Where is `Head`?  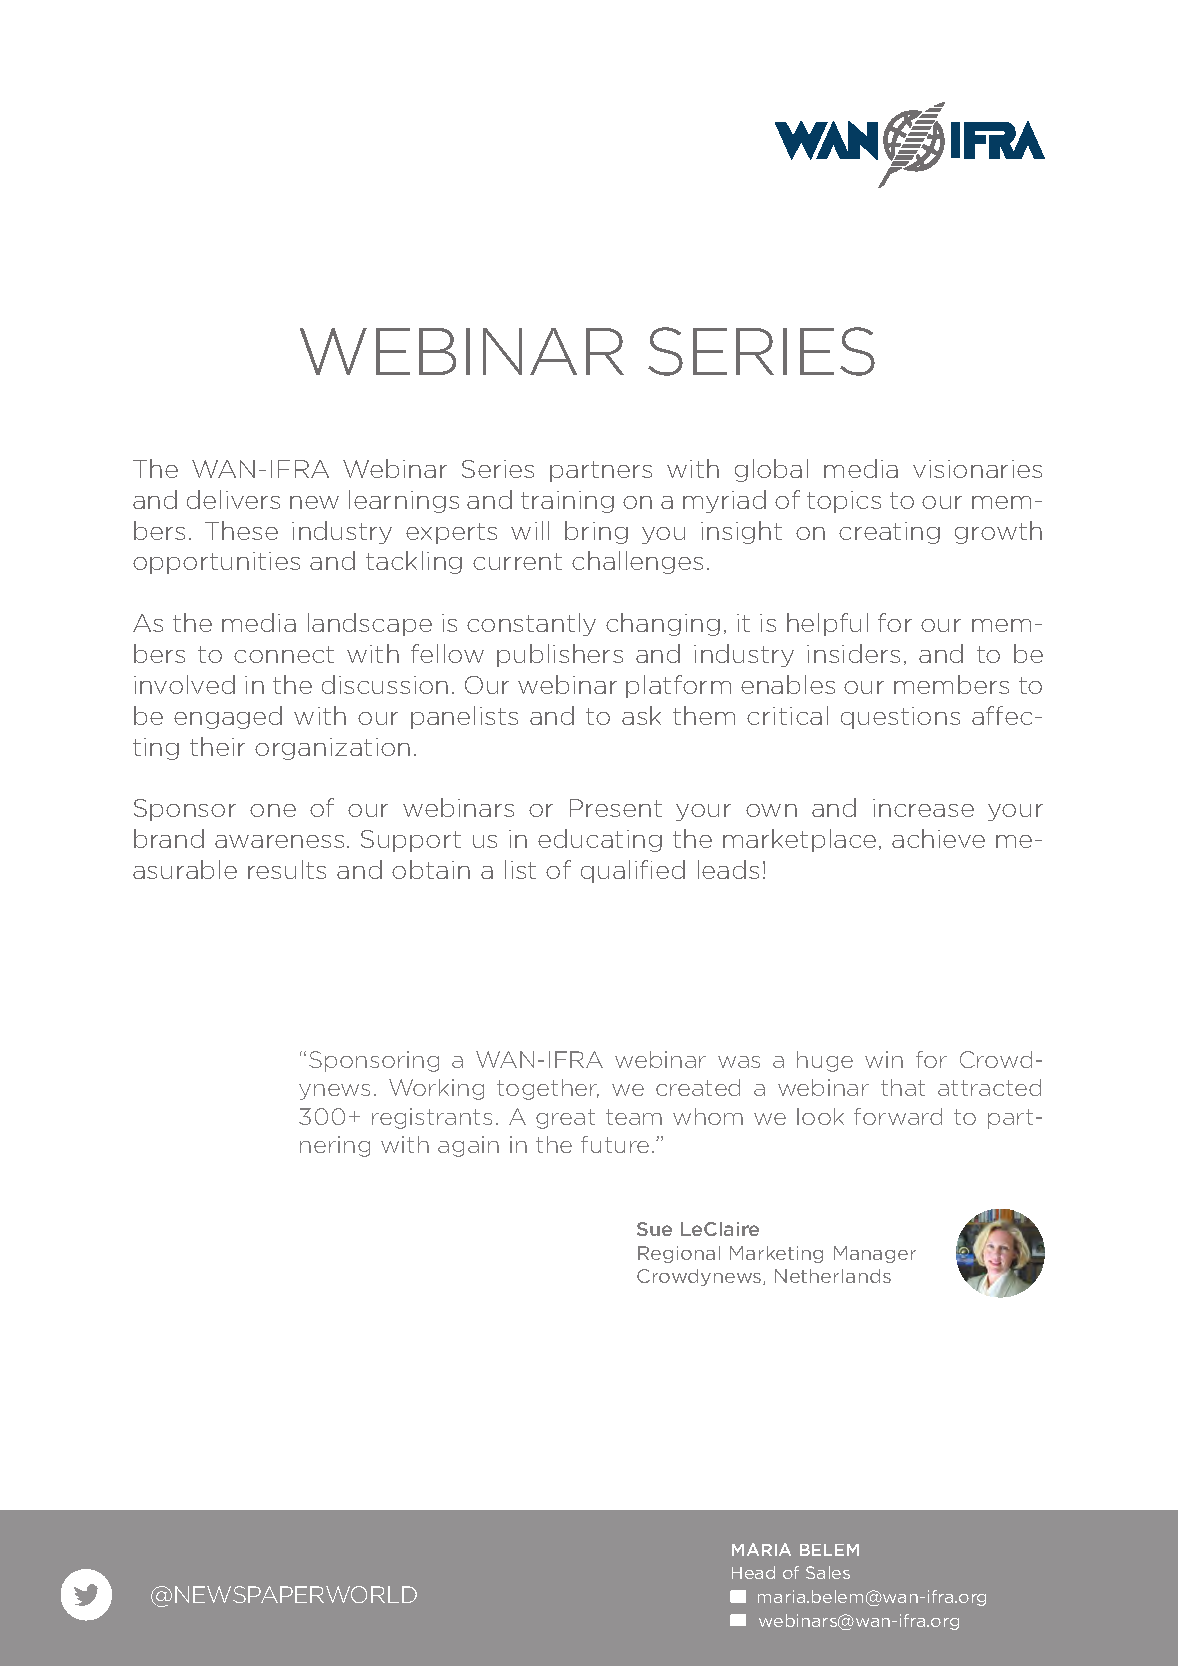 Head is located at coordinates (753, 1572).
